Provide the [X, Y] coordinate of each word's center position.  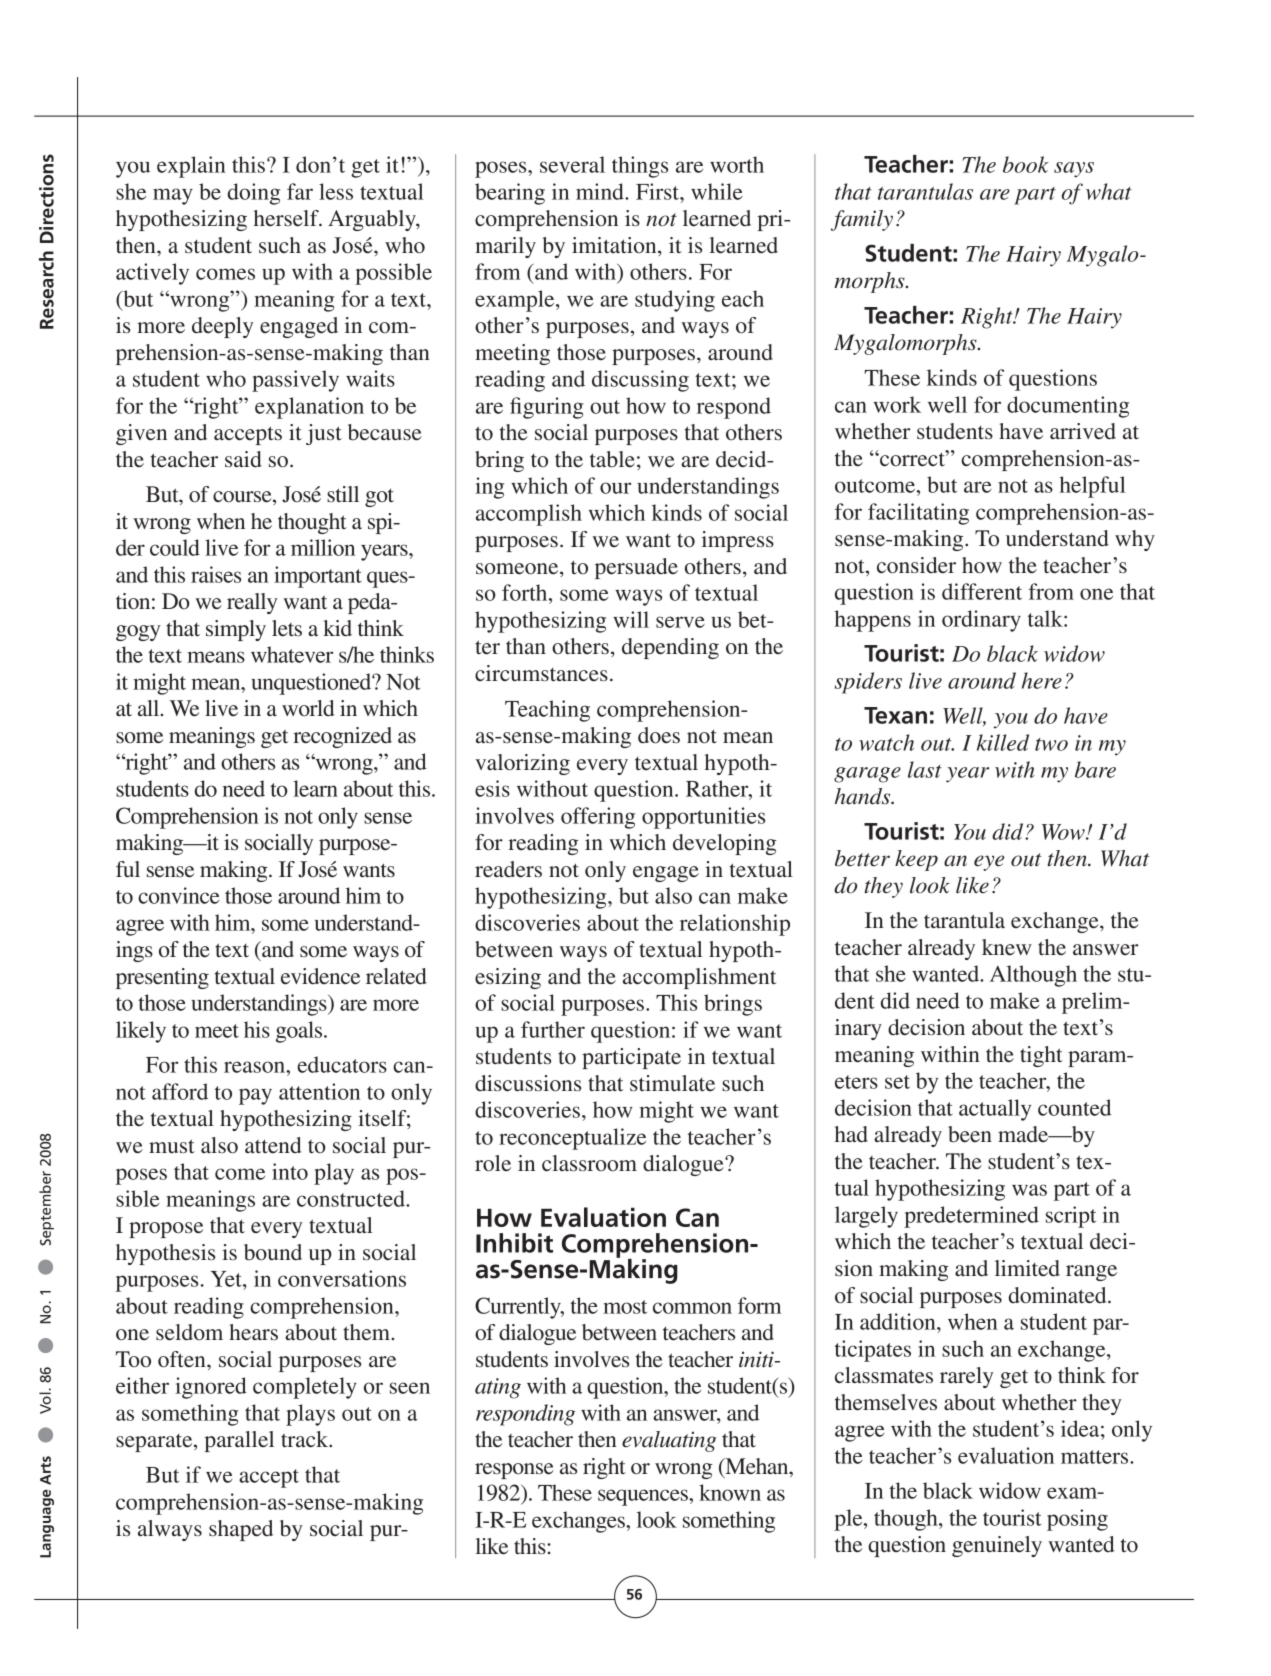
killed [1003, 742]
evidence [320, 976]
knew [1007, 947]
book [1026, 164]
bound [273, 1252]
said [243, 459]
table [612, 459]
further [553, 1029]
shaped [241, 1530]
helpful [1093, 487]
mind [601, 191]
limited [1027, 1268]
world [308, 708]
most [625, 1307]
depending [670, 648]
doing [254, 194]
